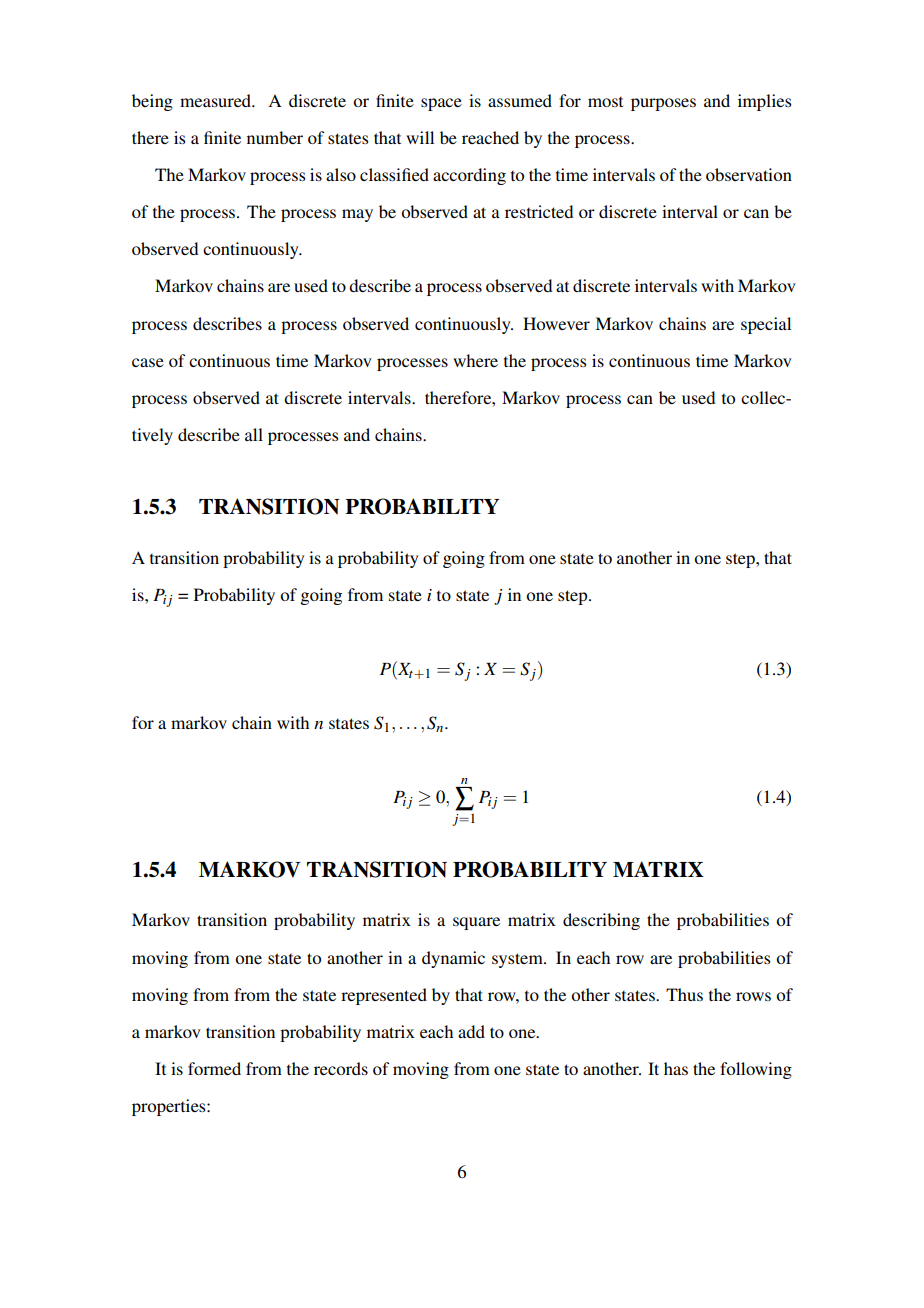  Describe the element at coordinates (441, 104) in the screenshot. I see `space` at that location.
